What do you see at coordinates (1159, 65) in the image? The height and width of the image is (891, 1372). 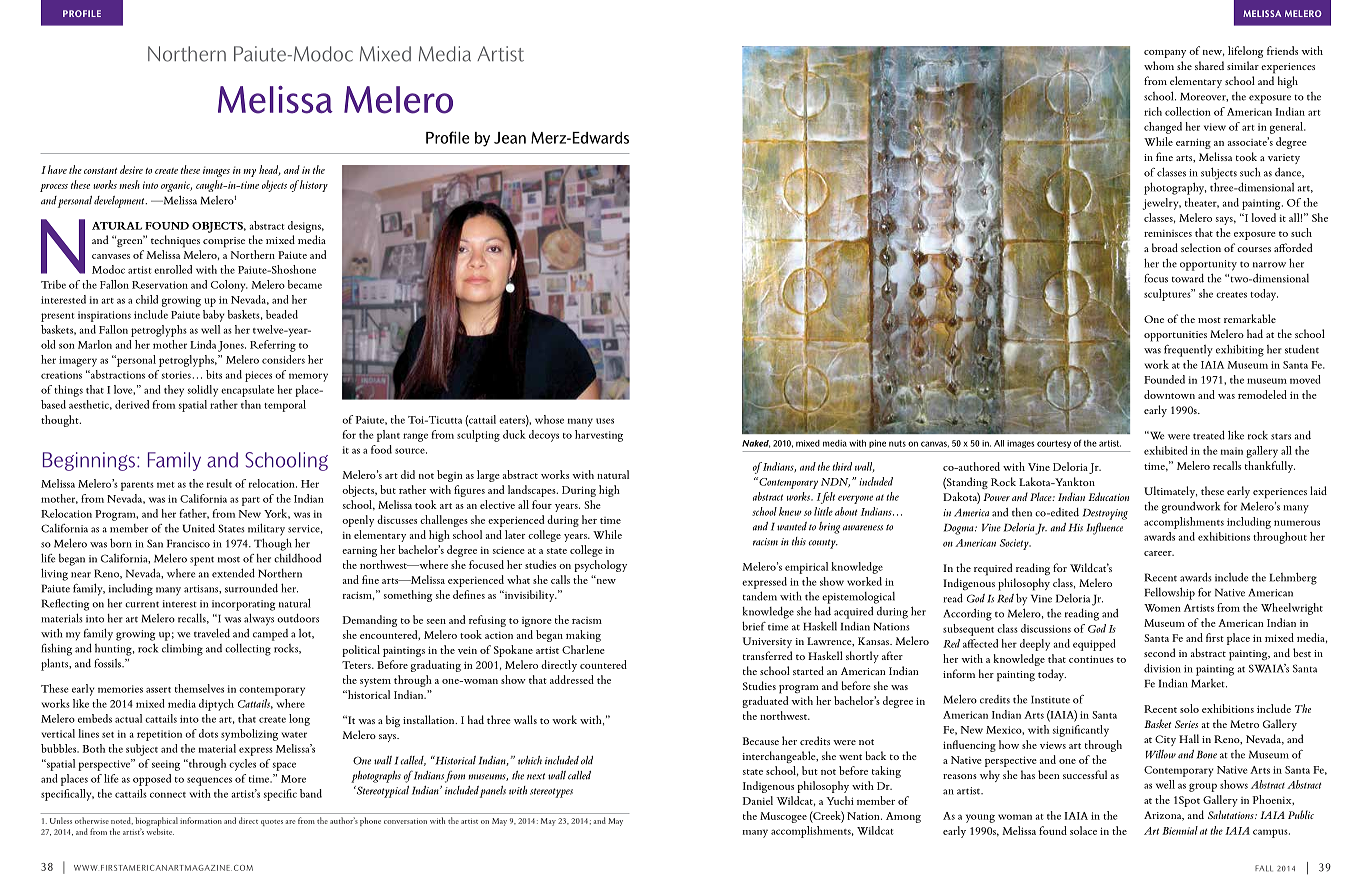 I see `whom` at bounding box center [1159, 65].
